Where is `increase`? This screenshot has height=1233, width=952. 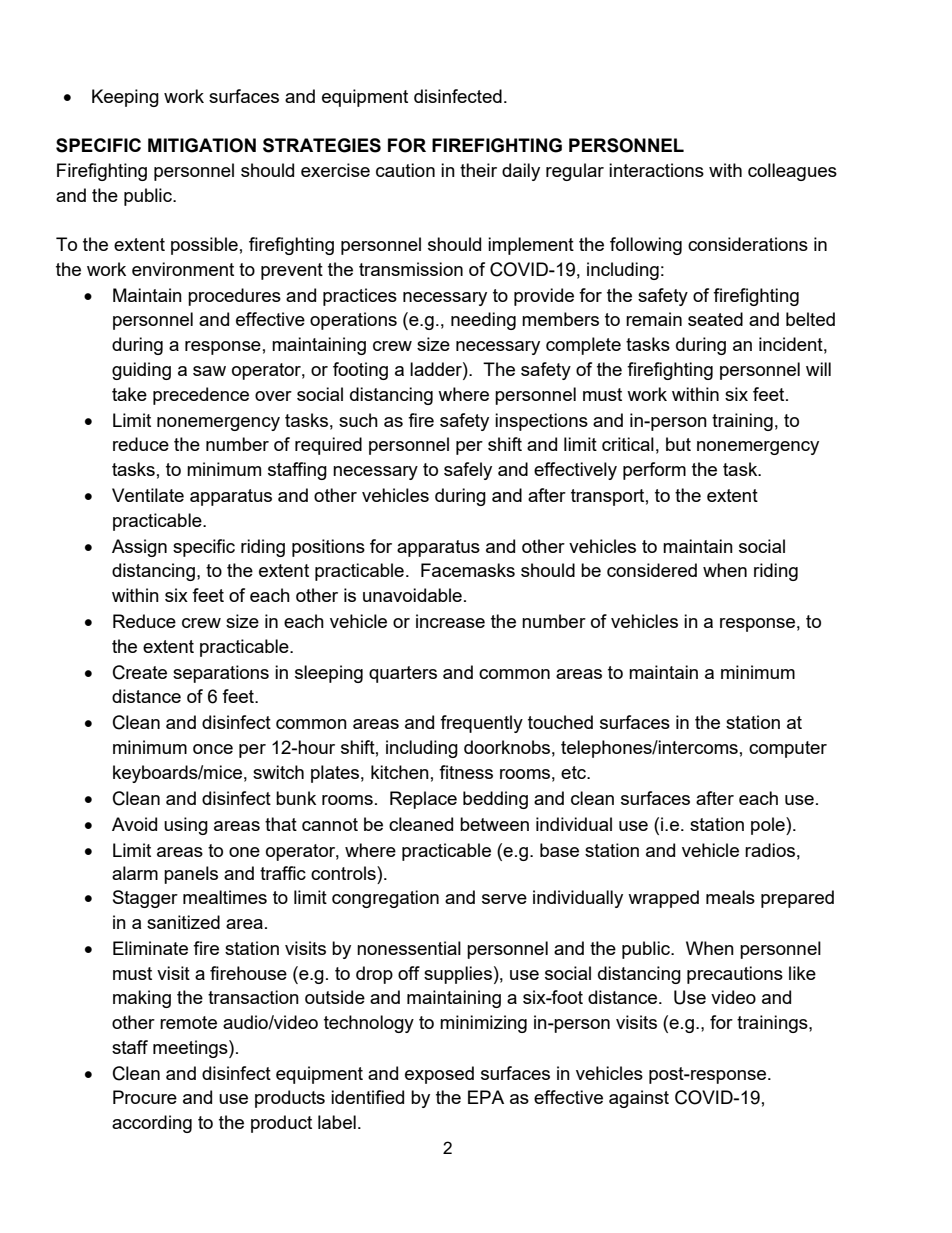
increase is located at coordinates (450, 621).
